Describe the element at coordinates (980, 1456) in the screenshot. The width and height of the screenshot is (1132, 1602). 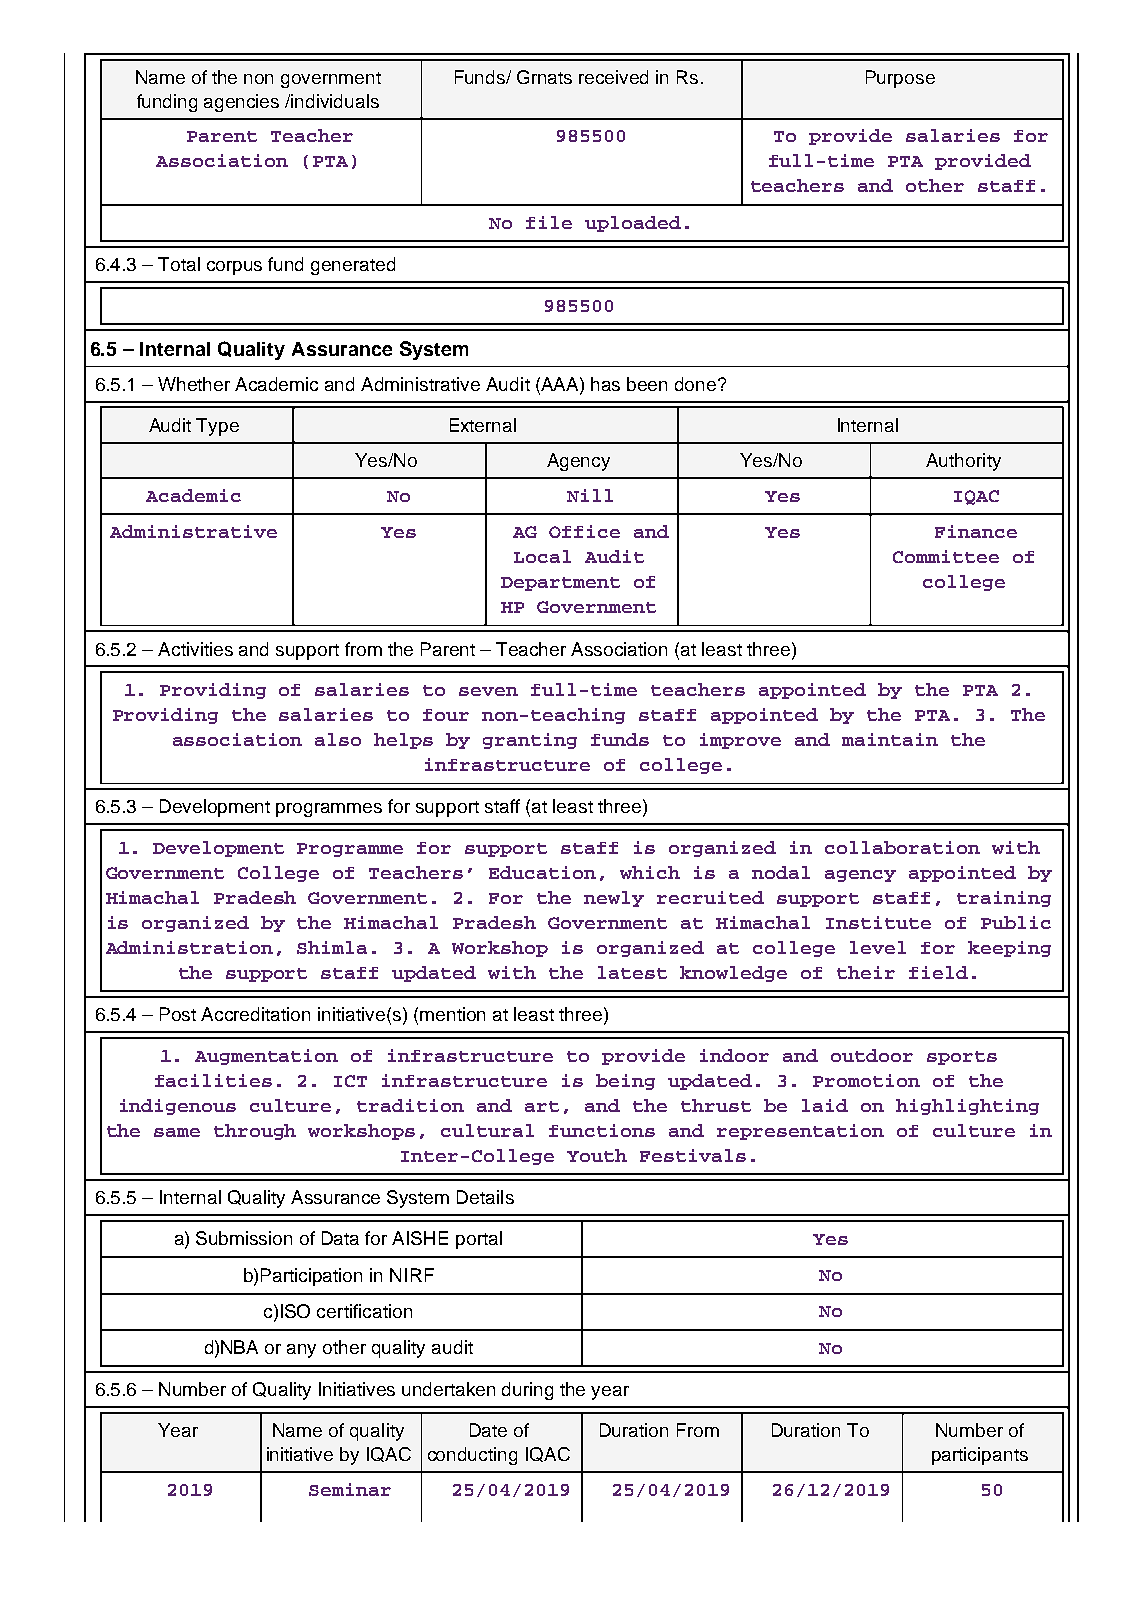
I see `participants` at that location.
